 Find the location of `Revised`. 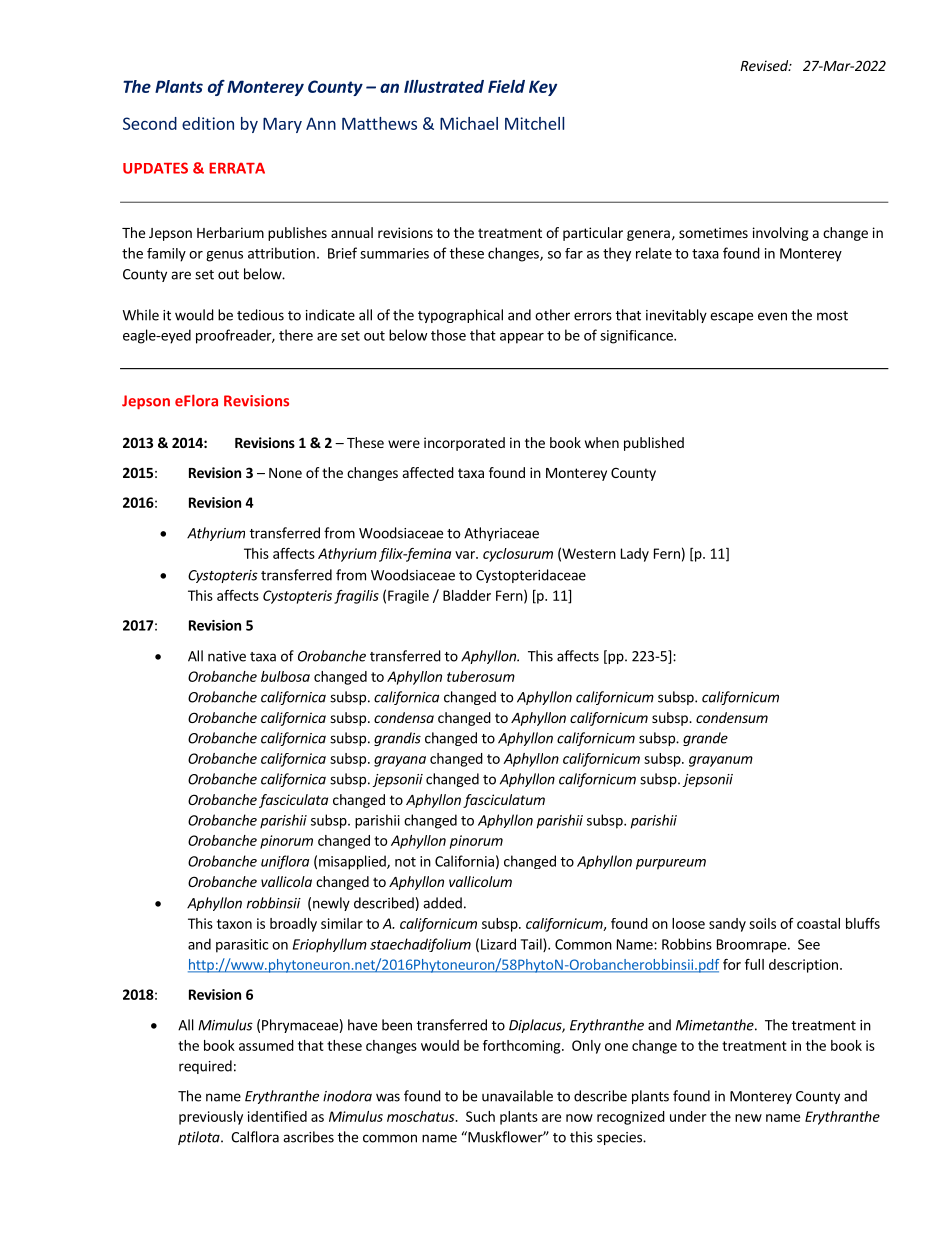

Revised is located at coordinates (765, 65).
